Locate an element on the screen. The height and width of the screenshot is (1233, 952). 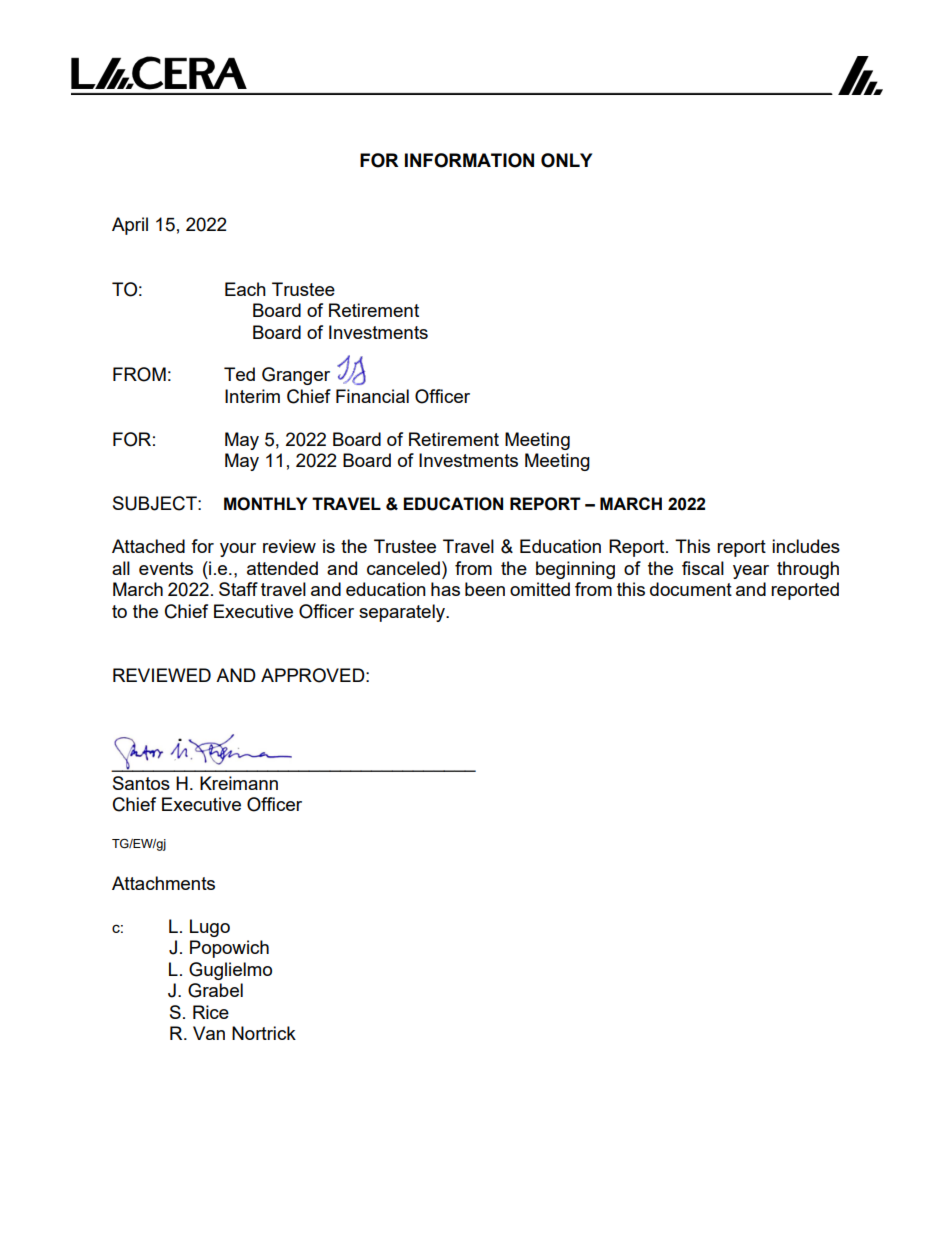
MONTHLY is located at coordinates (265, 504).
